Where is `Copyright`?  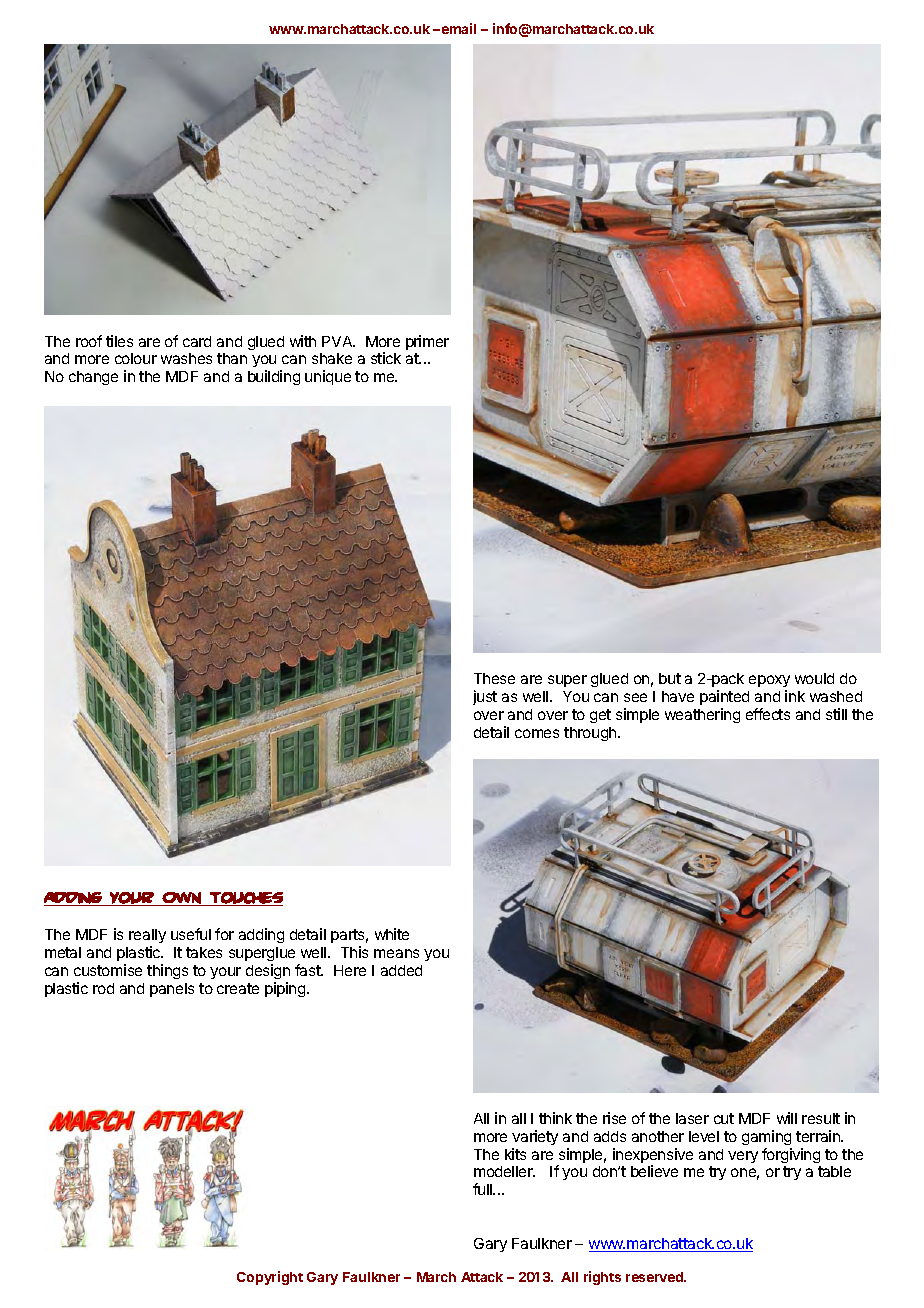 Copyright is located at coordinates (270, 1278).
